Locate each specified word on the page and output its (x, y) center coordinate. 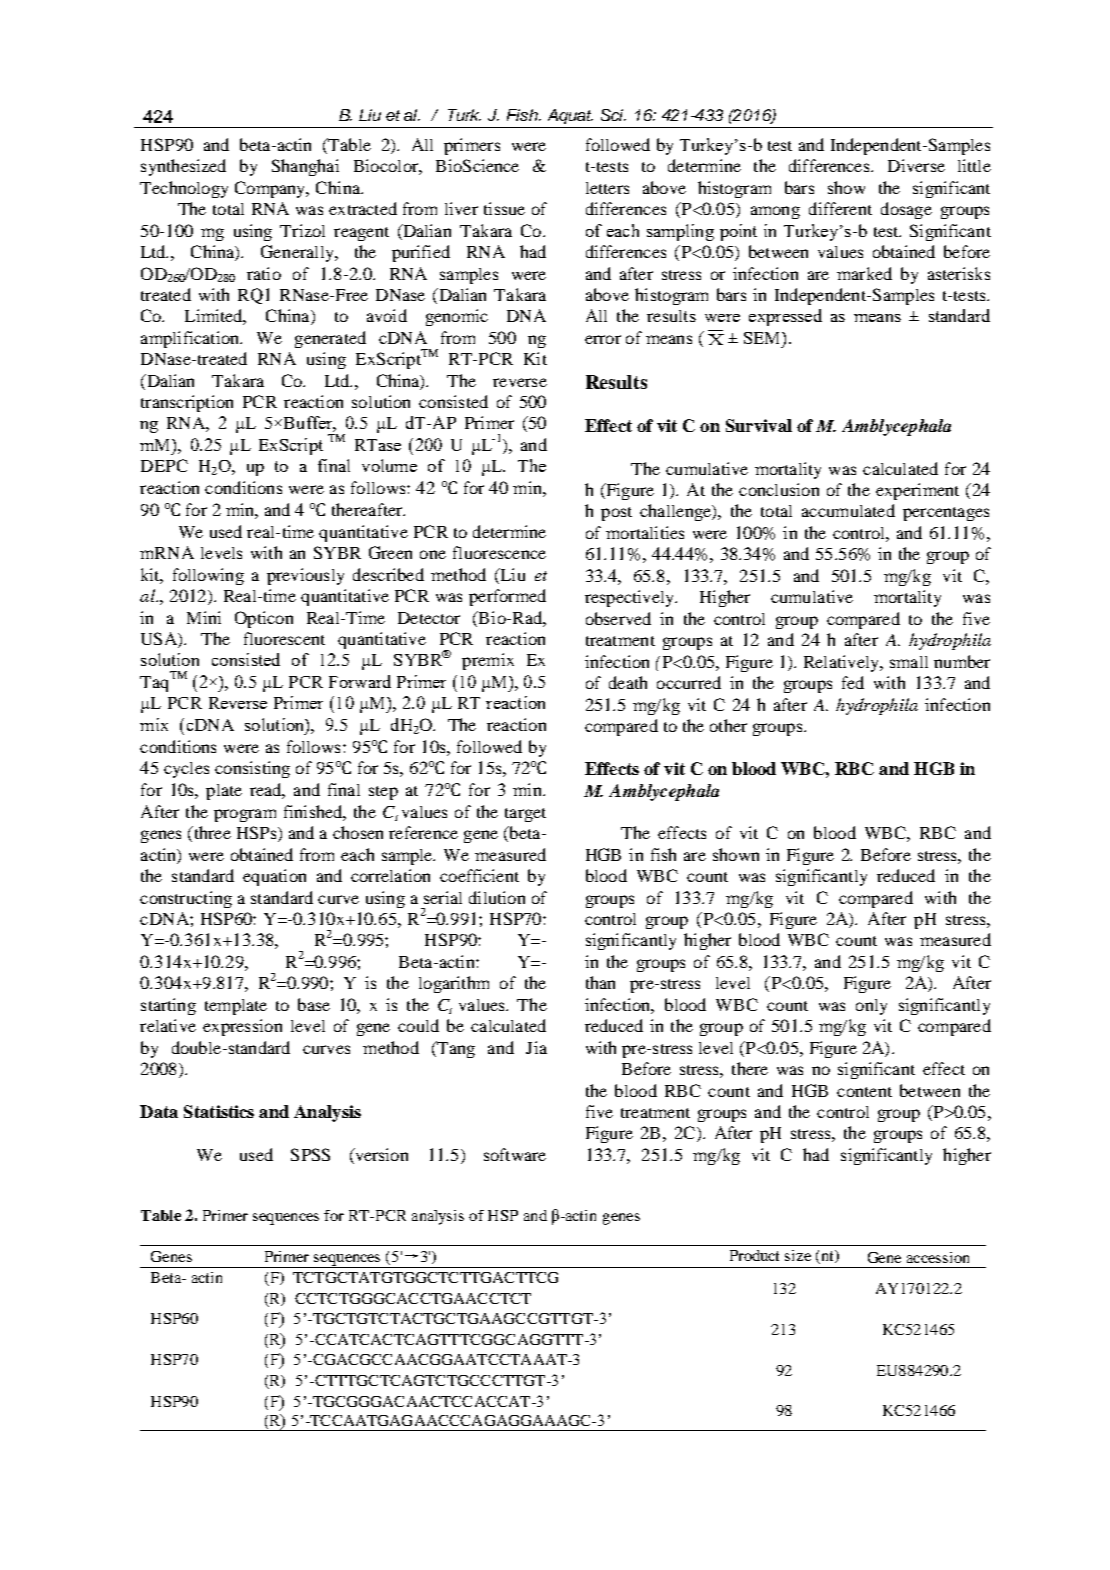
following (208, 576)
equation (274, 877)
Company (271, 189)
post (616, 514)
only (871, 1007)
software (515, 1154)
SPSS (310, 1154)
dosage (906, 210)
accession (938, 1257)
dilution (497, 897)
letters (607, 188)
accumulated (848, 510)
